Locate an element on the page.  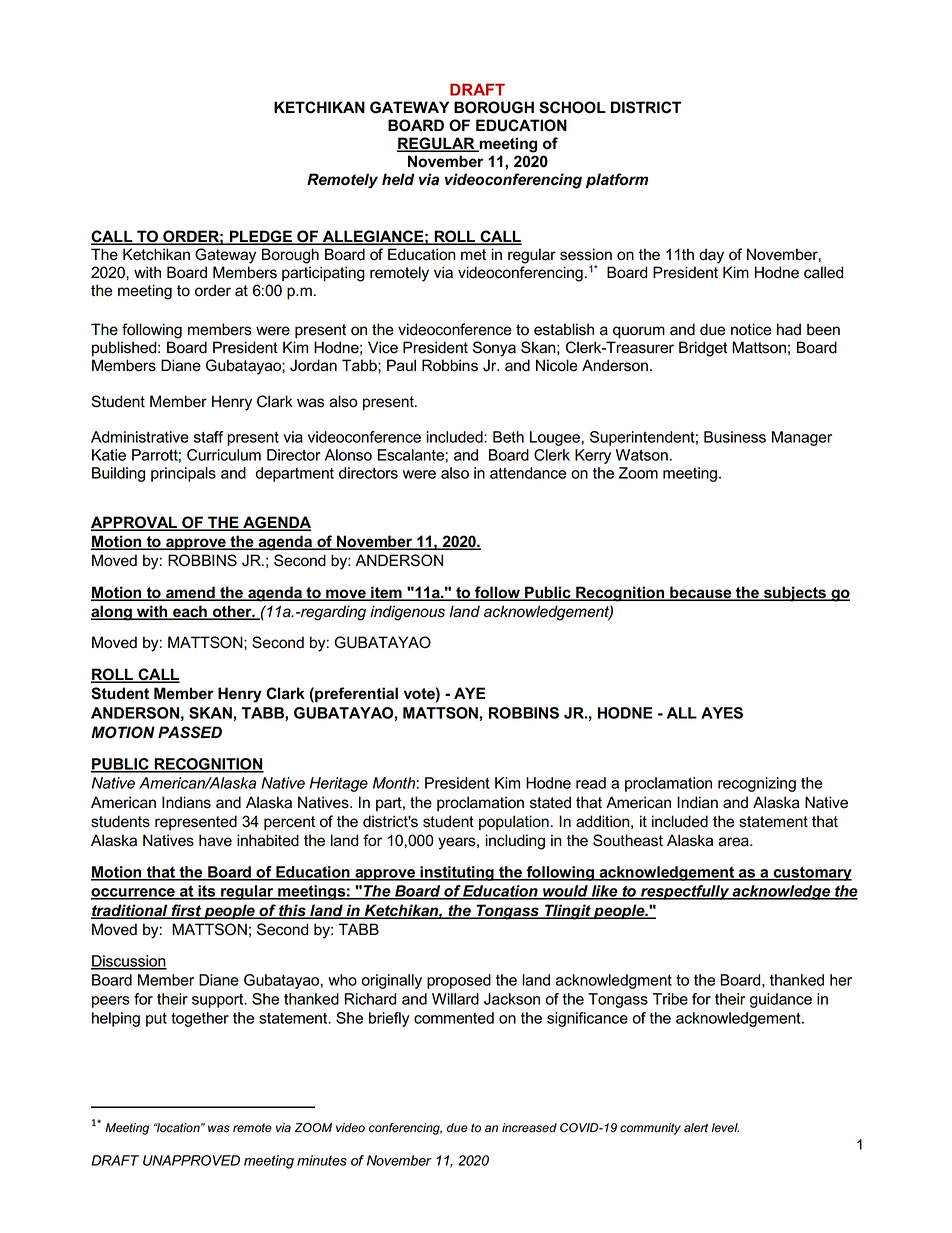
Sonya is located at coordinates (494, 349).
